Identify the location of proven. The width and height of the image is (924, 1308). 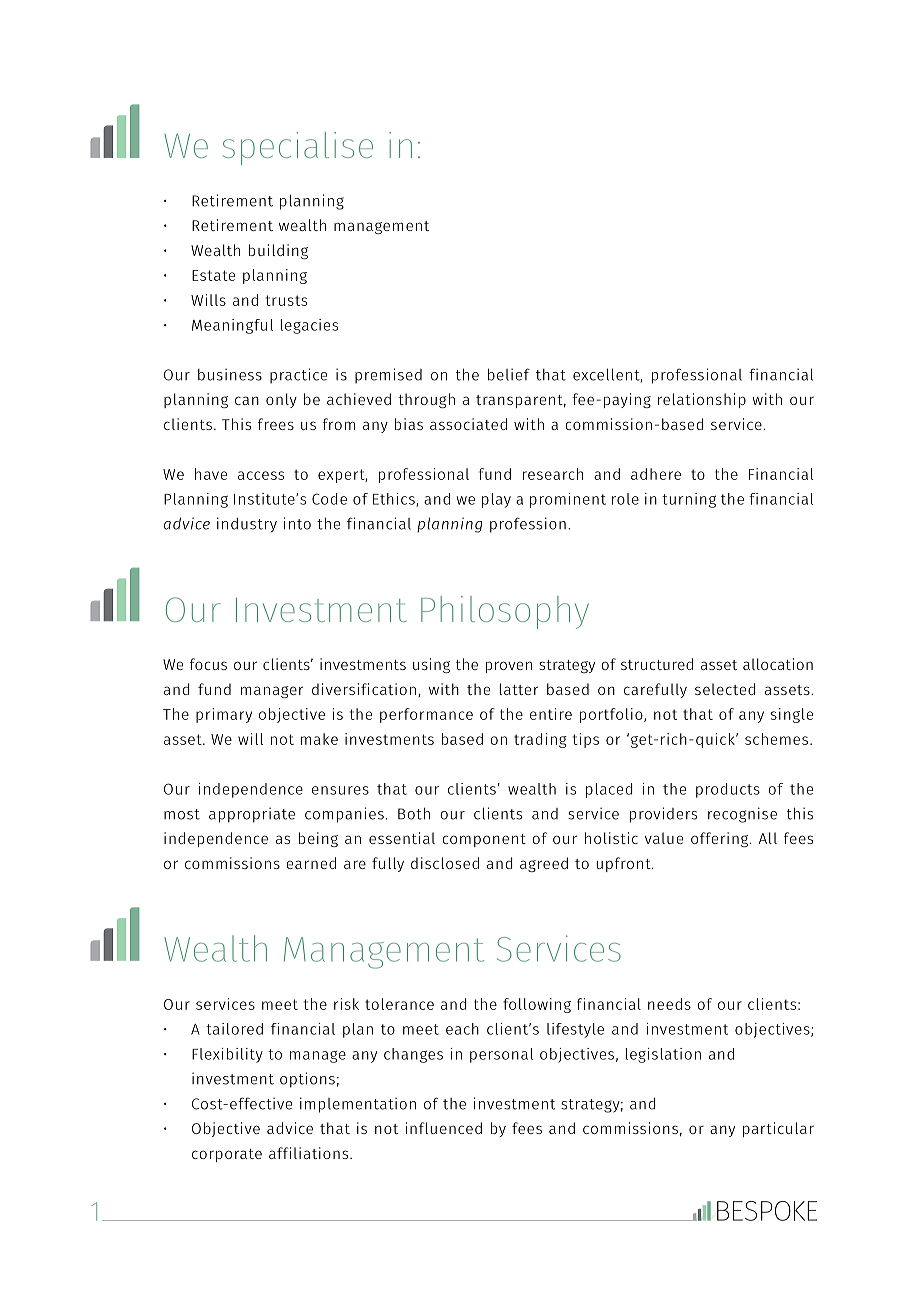
(509, 667).
